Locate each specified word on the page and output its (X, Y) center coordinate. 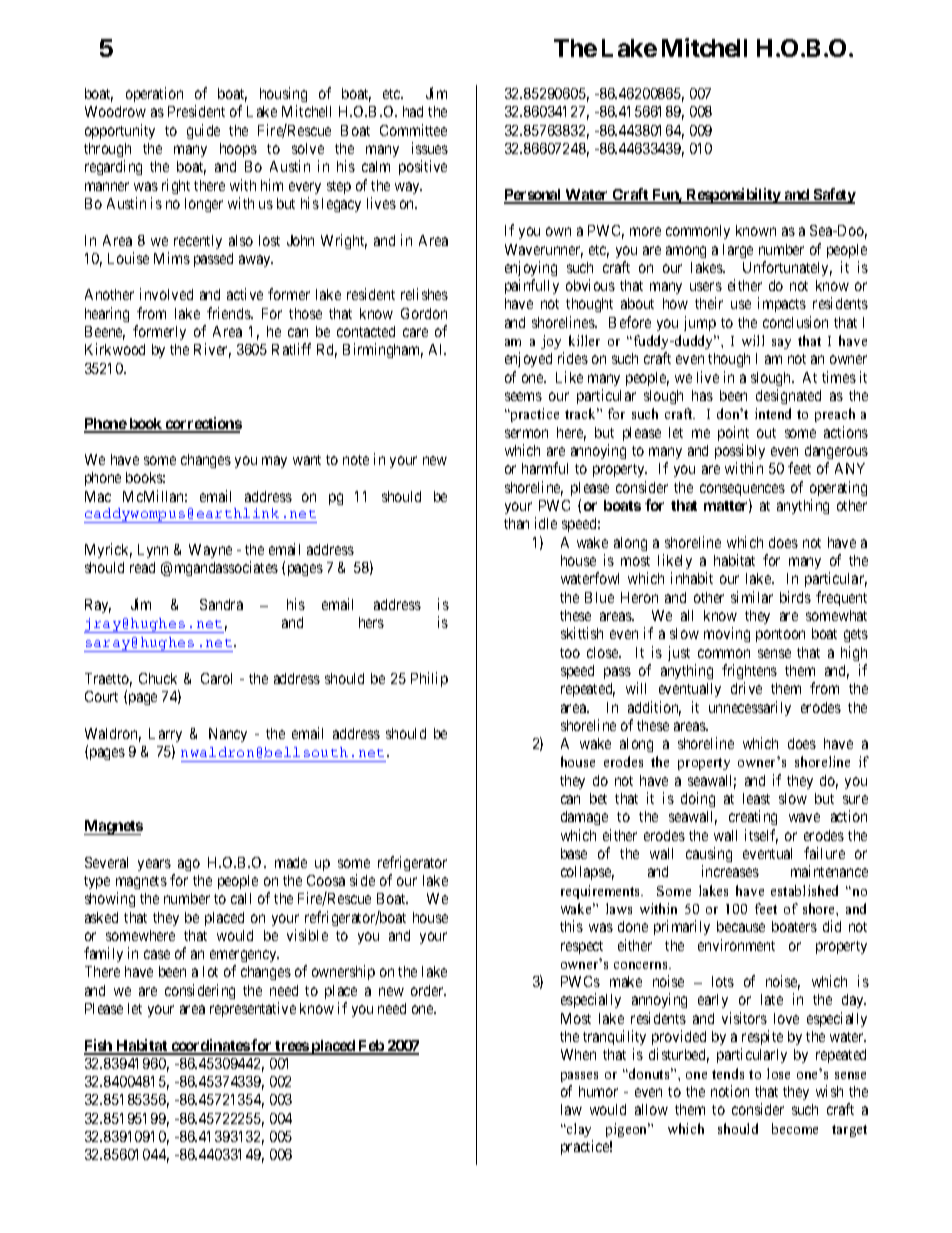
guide (203, 131)
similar (752, 597)
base (574, 853)
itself (761, 836)
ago (189, 865)
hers (371, 622)
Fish (99, 1046)
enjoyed (528, 359)
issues (430, 148)
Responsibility (734, 196)
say (781, 344)
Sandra (221, 604)
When (578, 1054)
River (212, 350)
